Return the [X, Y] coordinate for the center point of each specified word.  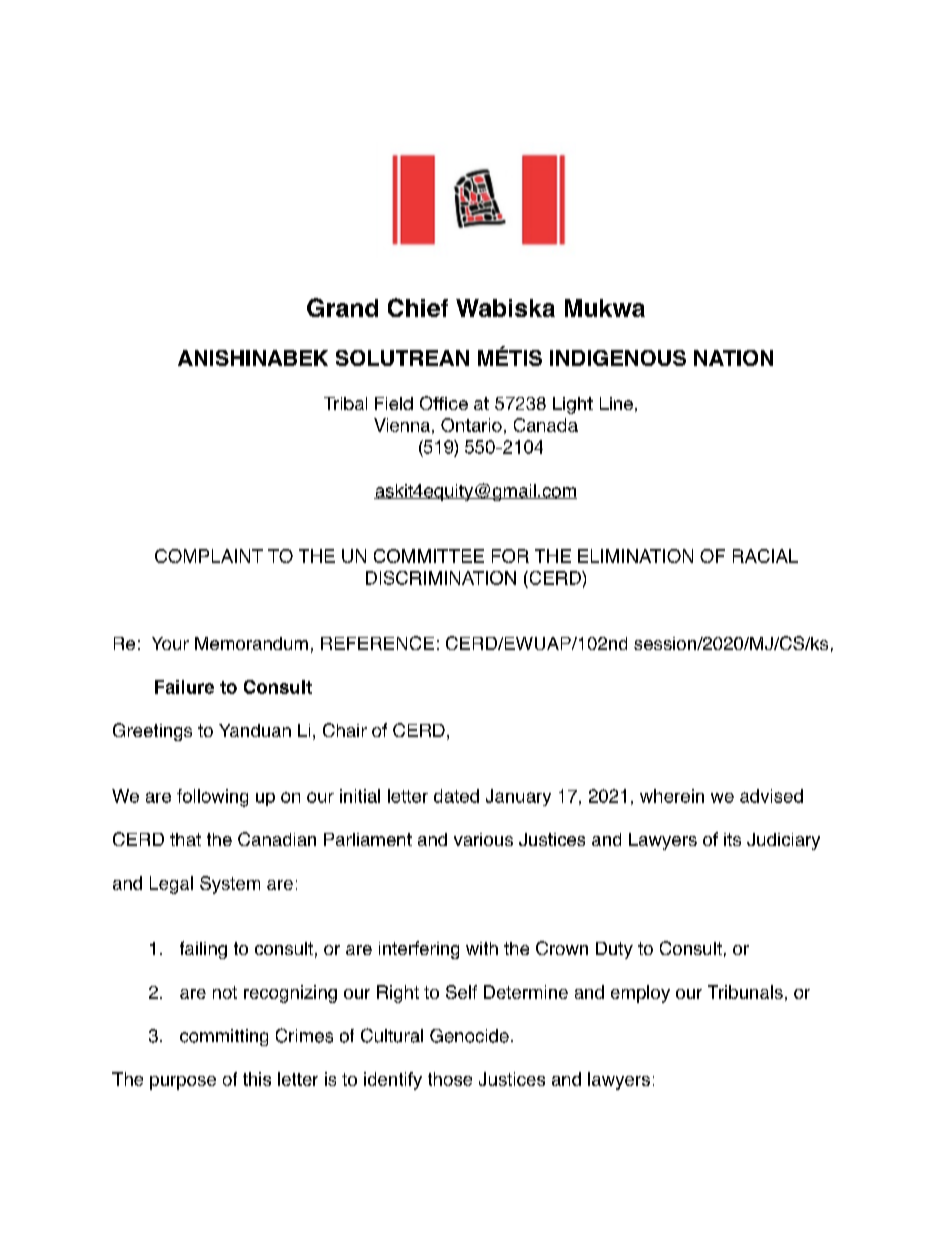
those [450, 1079]
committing [224, 1037]
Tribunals [745, 992]
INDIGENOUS [618, 358]
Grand [342, 307]
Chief [418, 307]
